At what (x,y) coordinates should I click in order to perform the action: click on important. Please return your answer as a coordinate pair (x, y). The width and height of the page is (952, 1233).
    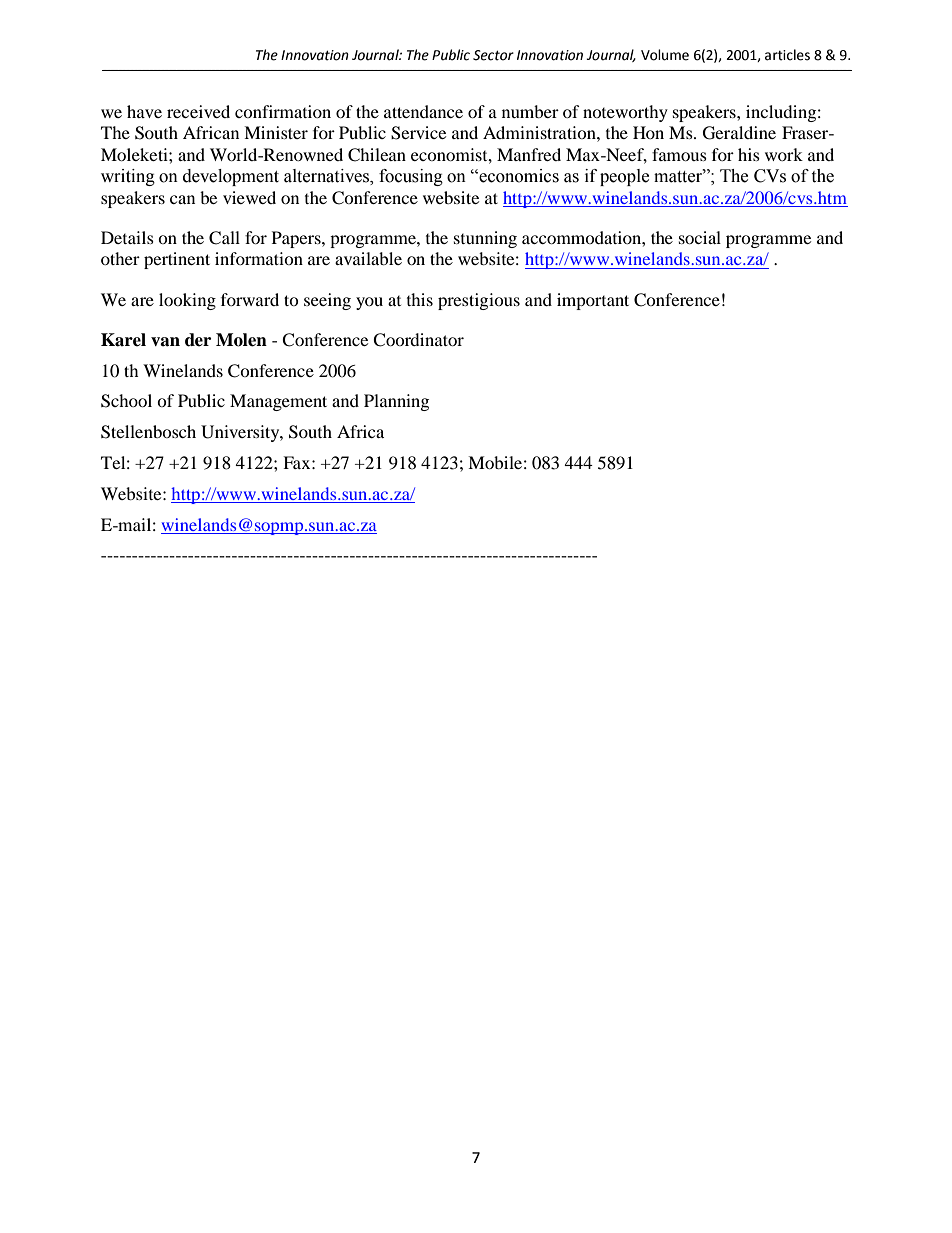
    Looking at the image, I should click on (593, 301).
